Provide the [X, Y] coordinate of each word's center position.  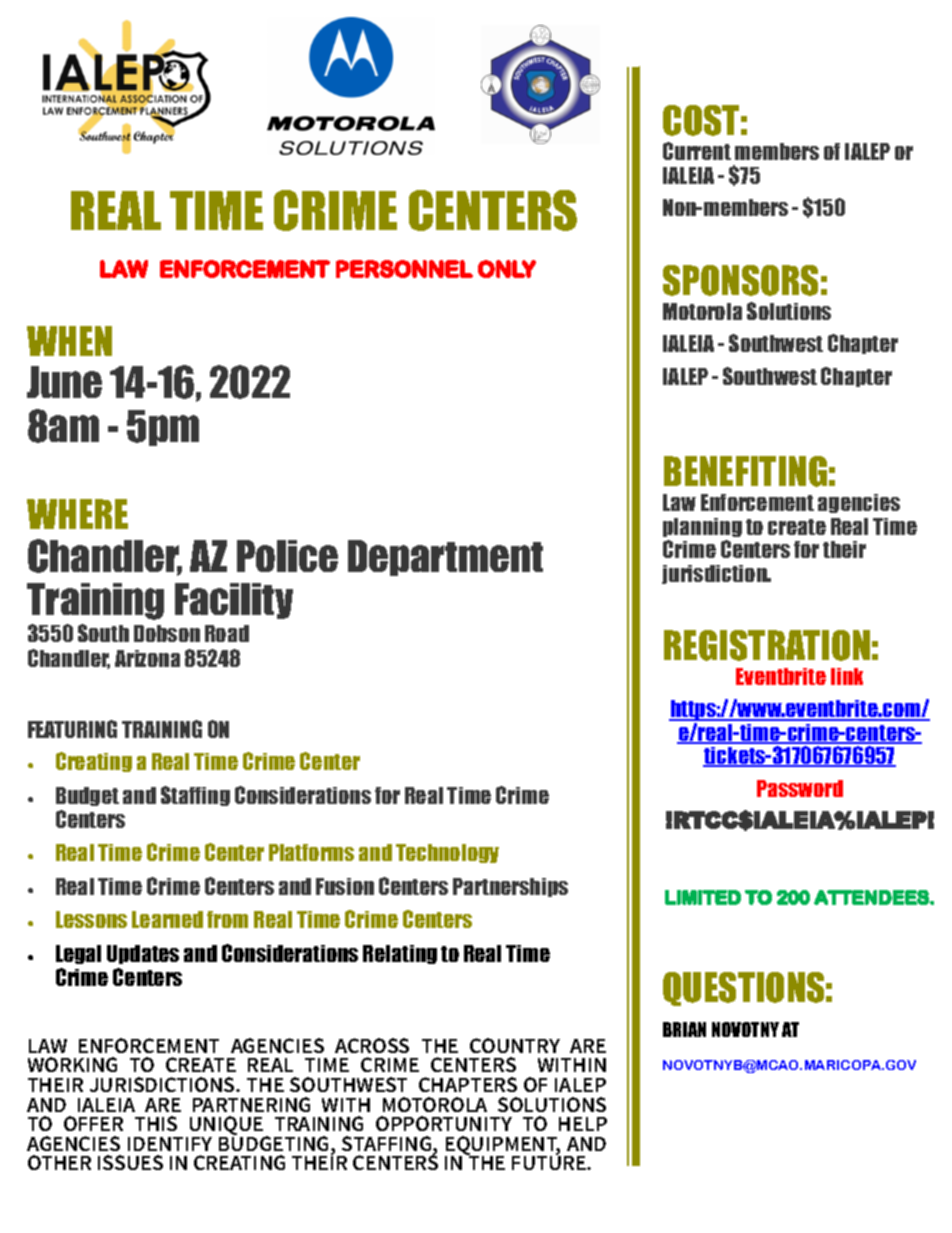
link [847, 676]
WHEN [69, 341]
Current [697, 151]
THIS [156, 1123]
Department [445, 558]
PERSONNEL [404, 269]
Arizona [147, 658]
